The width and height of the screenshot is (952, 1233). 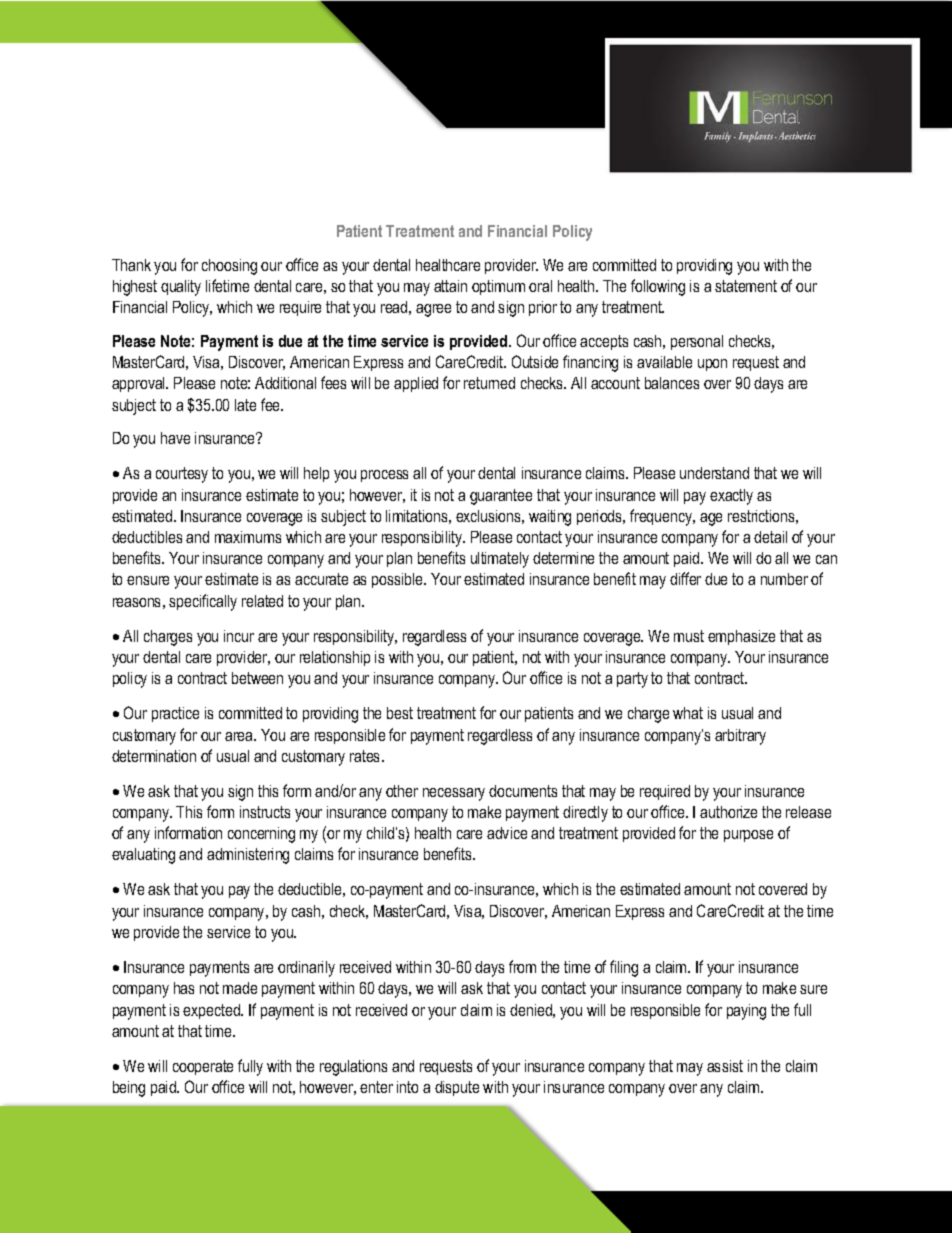 I want to click on dispute, so click(x=457, y=1088).
